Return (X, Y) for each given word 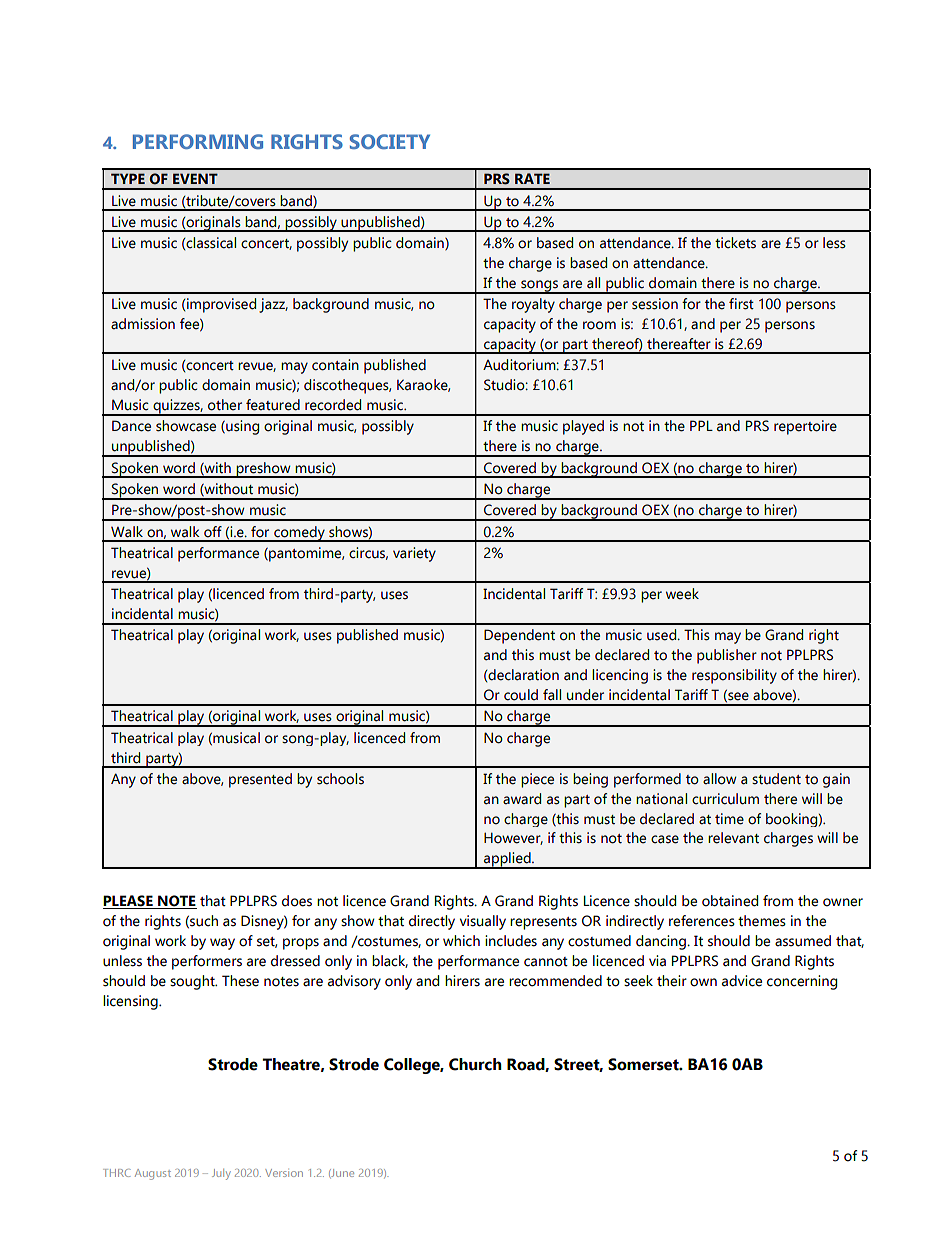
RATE (532, 178)
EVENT (195, 178)
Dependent (519, 636)
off (213, 532)
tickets (735, 243)
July (221, 1174)
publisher (727, 656)
